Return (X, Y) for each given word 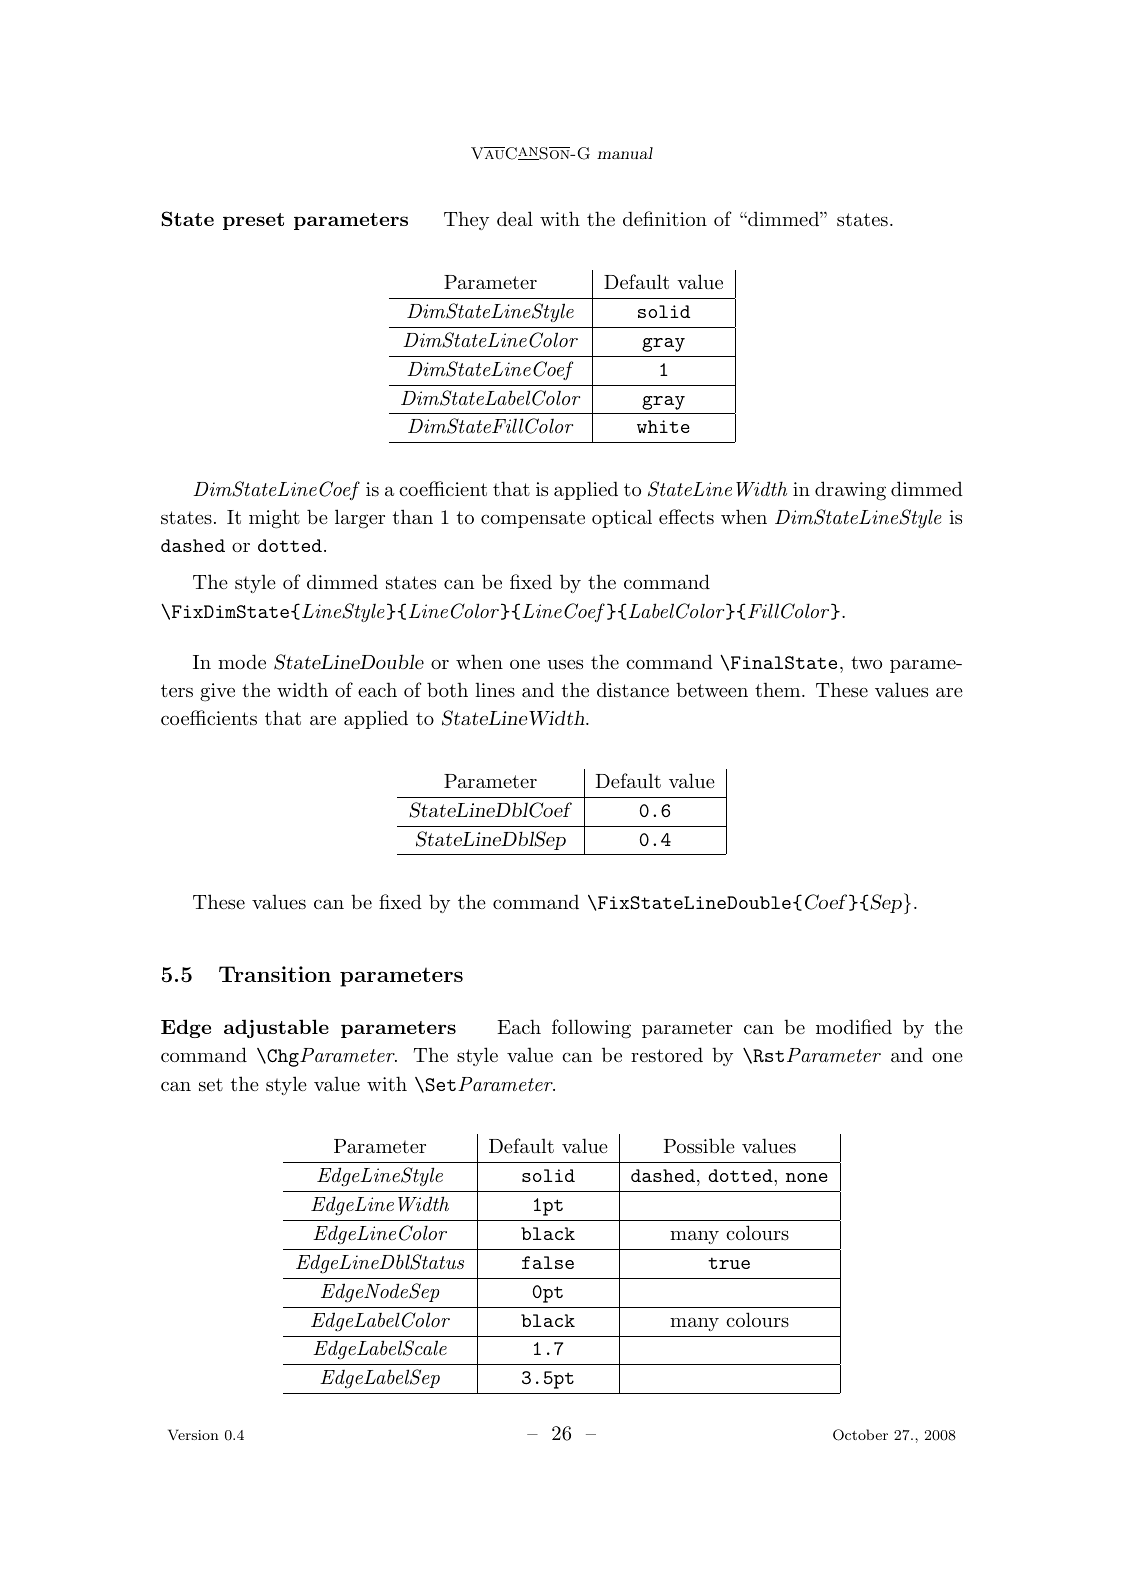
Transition (275, 974)
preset (253, 221)
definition (665, 218)
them (779, 690)
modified (854, 1026)
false (548, 1262)
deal (515, 218)
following (591, 1029)
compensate (533, 519)
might (274, 519)
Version (193, 1434)
